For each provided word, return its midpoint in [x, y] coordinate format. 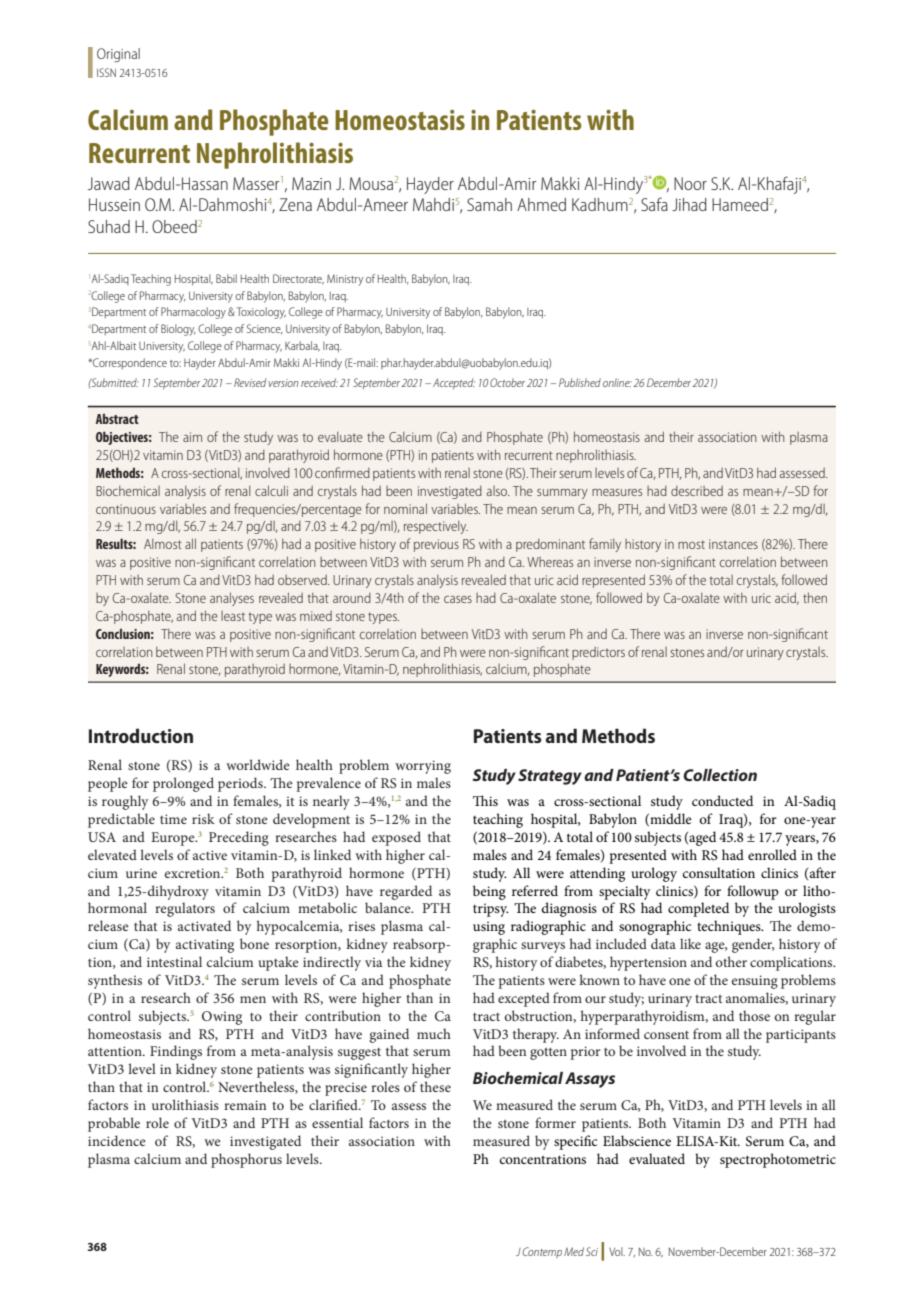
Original [118, 55]
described [697, 491]
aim [192, 437]
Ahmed [541, 204]
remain [245, 1105]
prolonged [183, 784]
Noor [690, 183]
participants [801, 1036]
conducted [722, 800]
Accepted [454, 384]
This [485, 800]
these [435, 1086]
